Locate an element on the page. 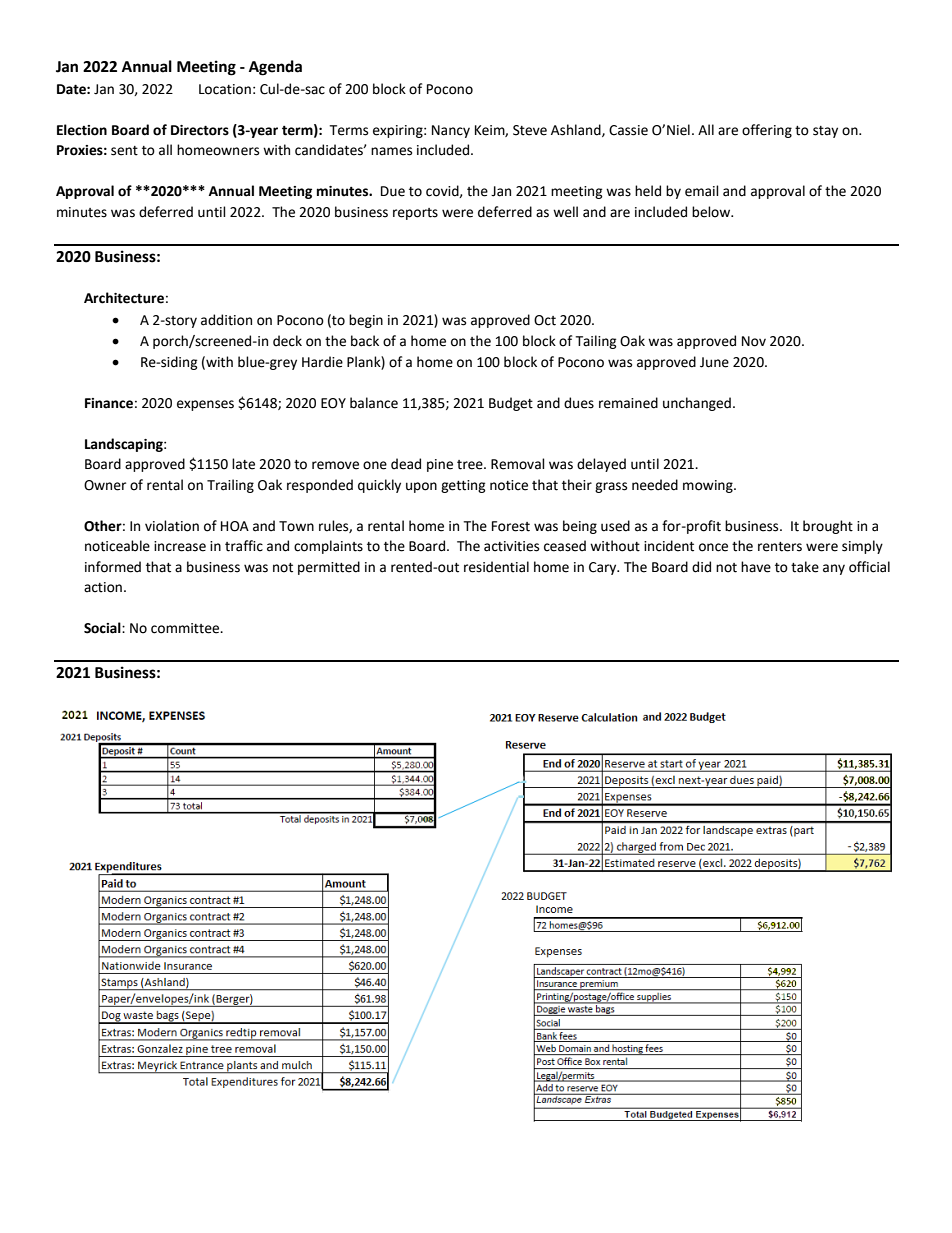 This document has width=952, height=1233. committee is located at coordinates (186, 628).
